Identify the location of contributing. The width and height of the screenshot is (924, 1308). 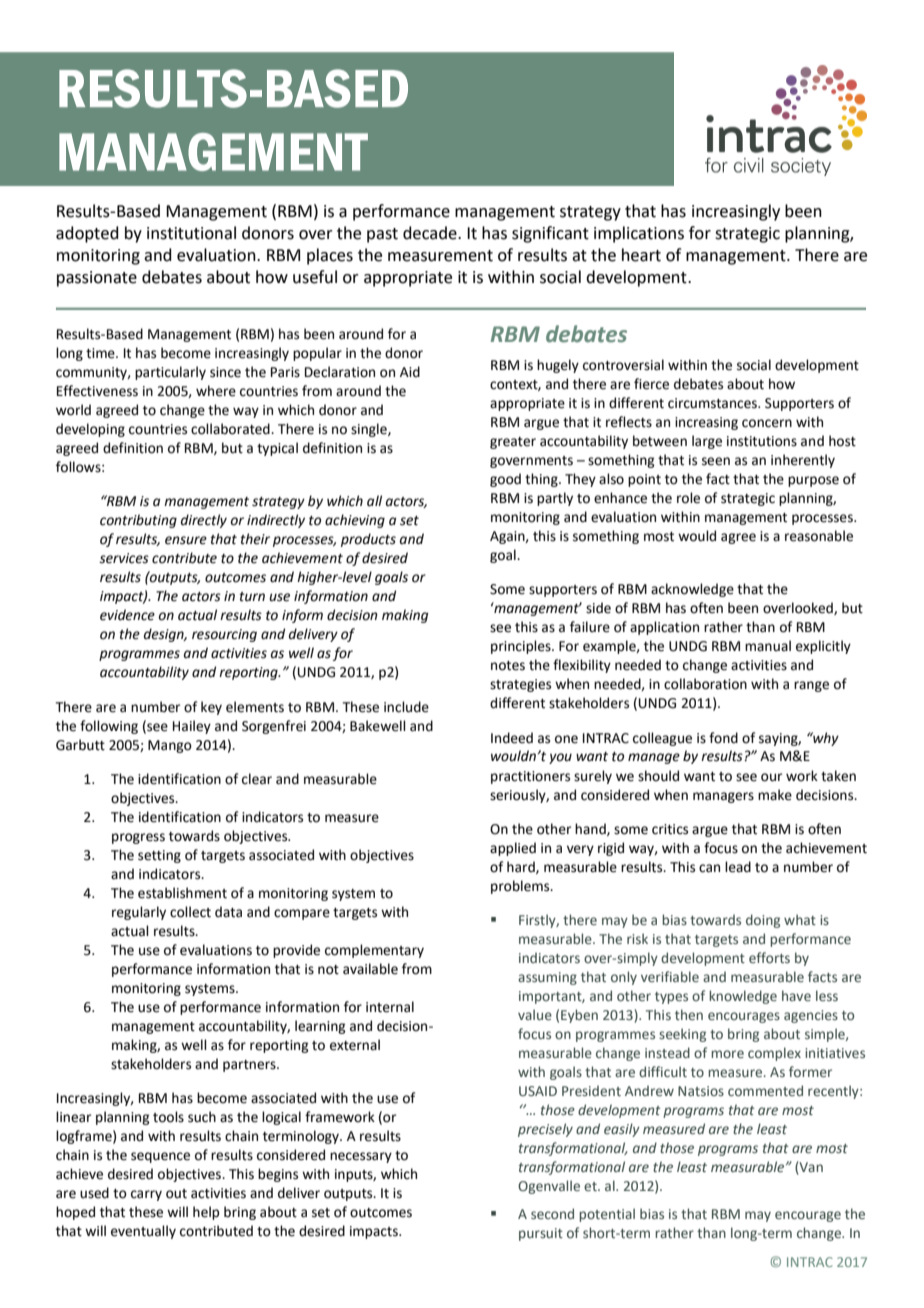
(138, 521).
